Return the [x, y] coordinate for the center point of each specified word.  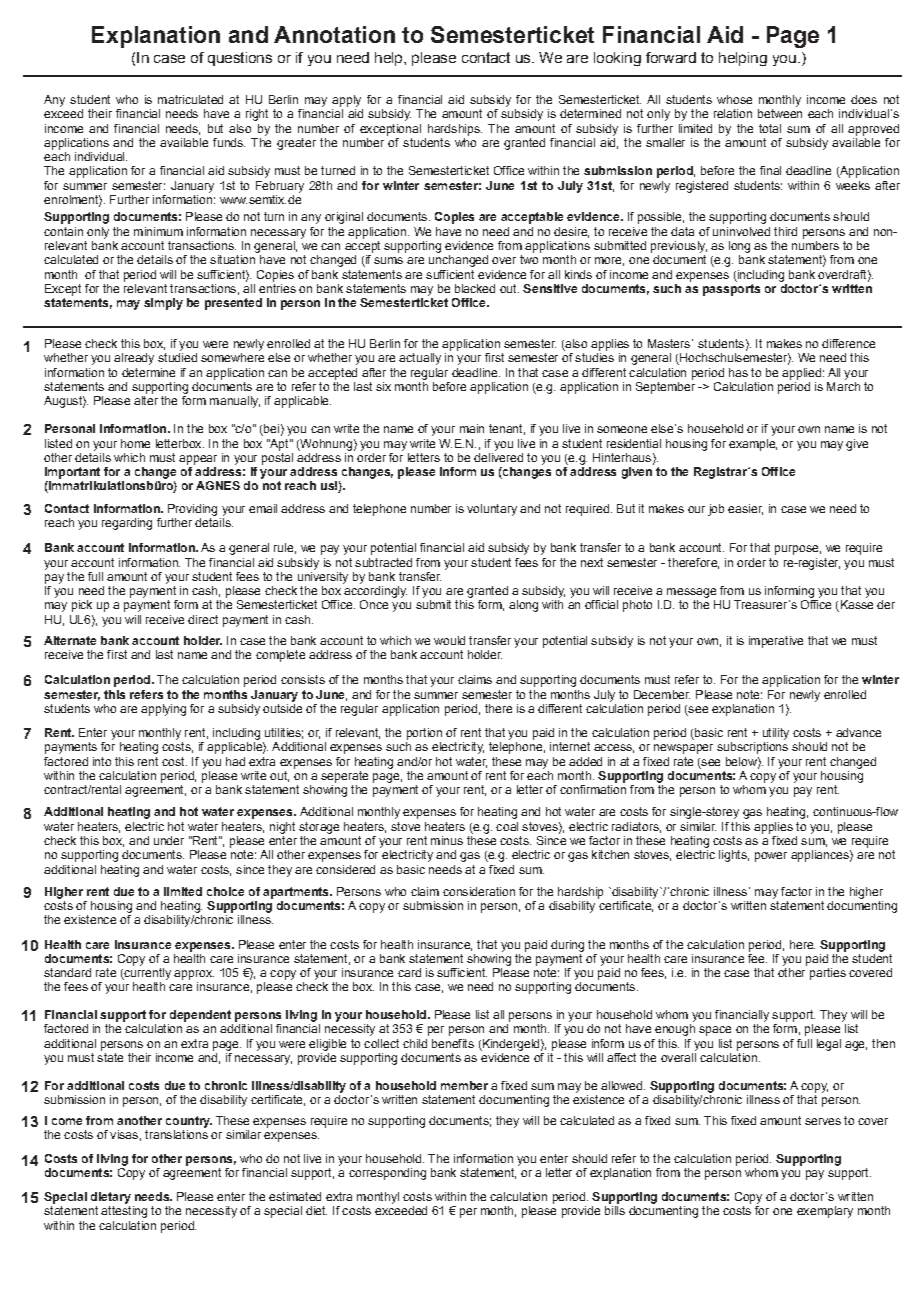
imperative [776, 642]
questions [240, 59]
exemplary [825, 1212]
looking [617, 59]
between [780, 113]
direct [203, 619]
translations [176, 1134]
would [449, 640]
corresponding [387, 1174]
